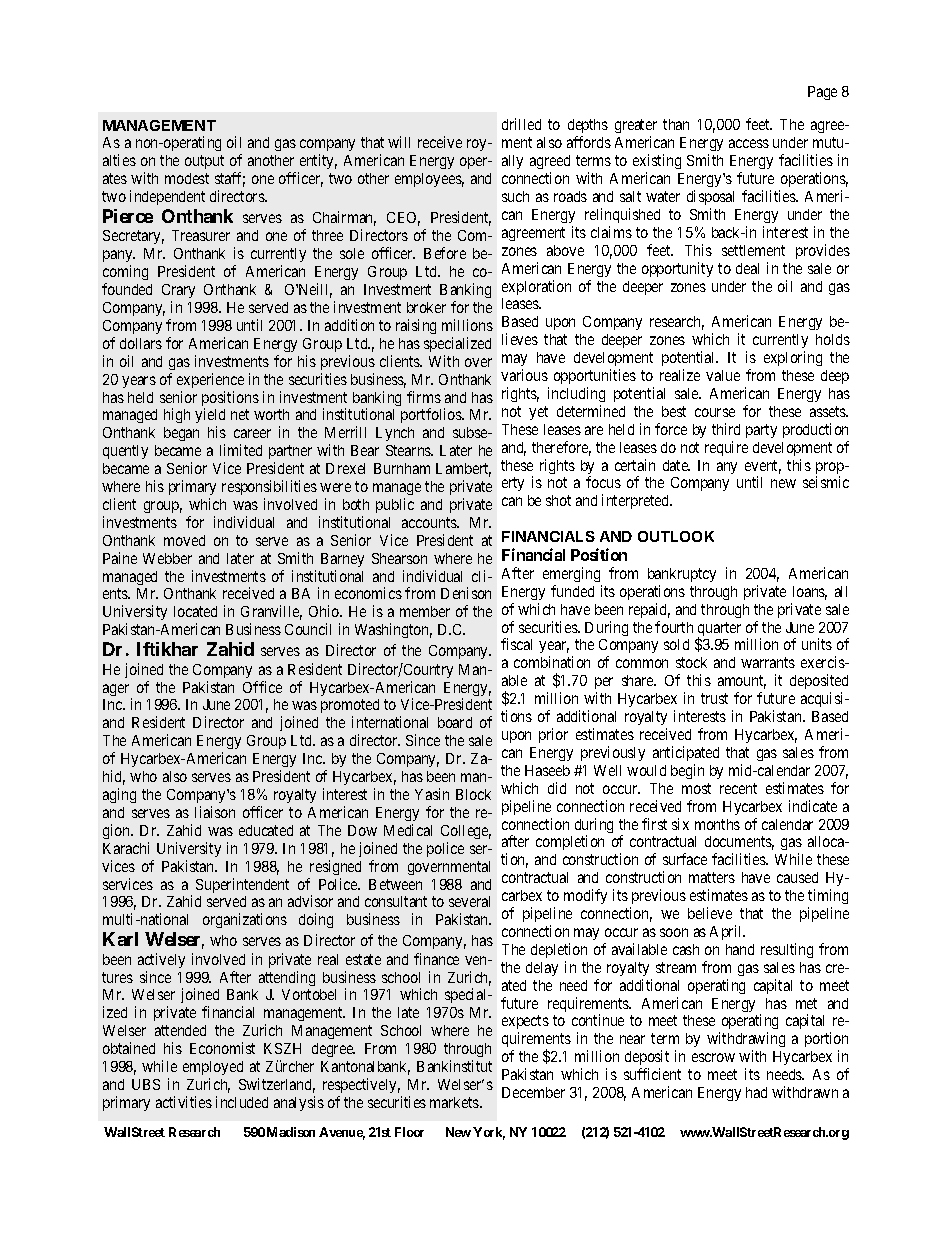 This screenshot has height=1233, width=952. What do you see at coordinates (515, 196) in the screenshot?
I see `such` at bounding box center [515, 196].
